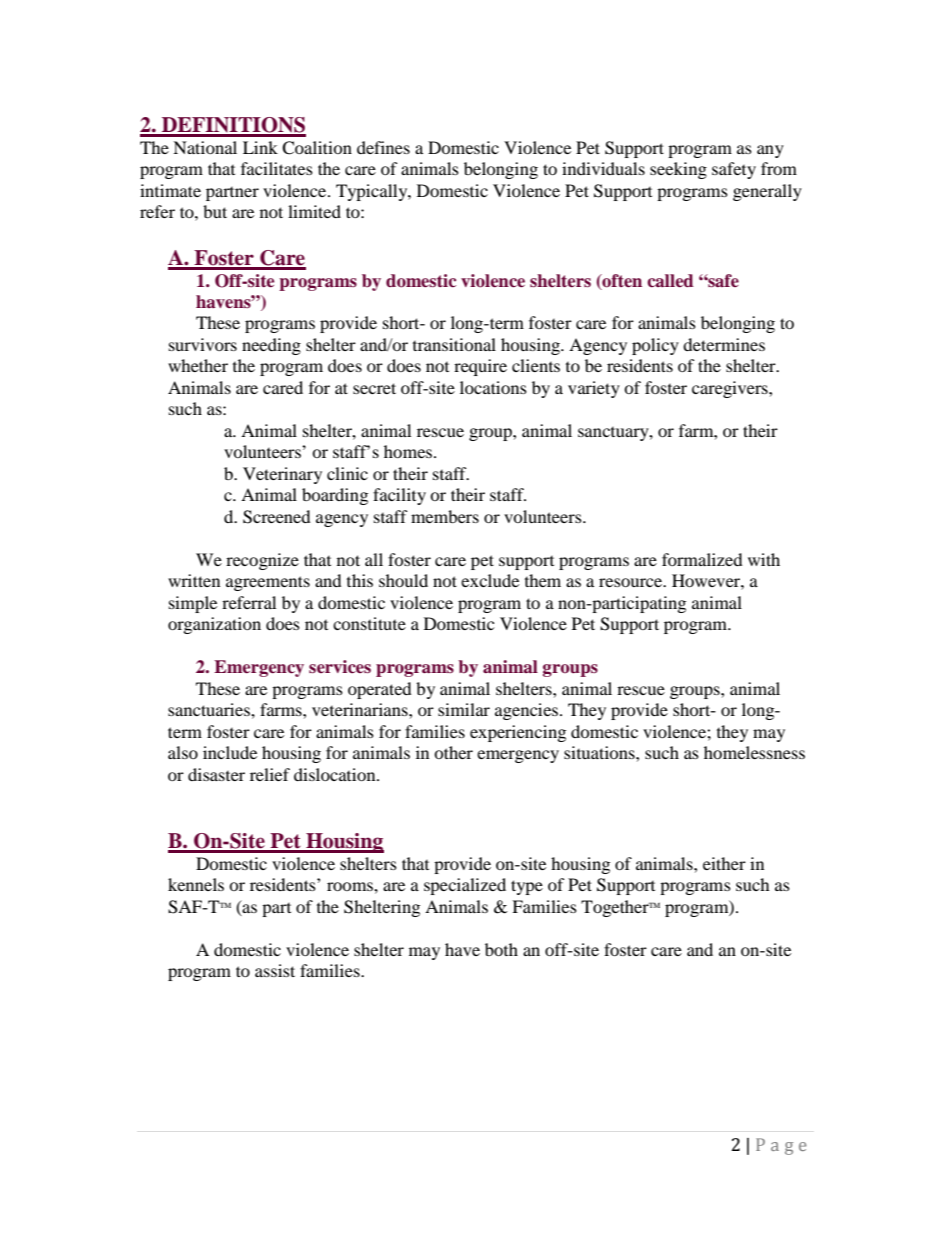 This page has width=952, height=1233. I want to click on variety, so click(594, 389).
